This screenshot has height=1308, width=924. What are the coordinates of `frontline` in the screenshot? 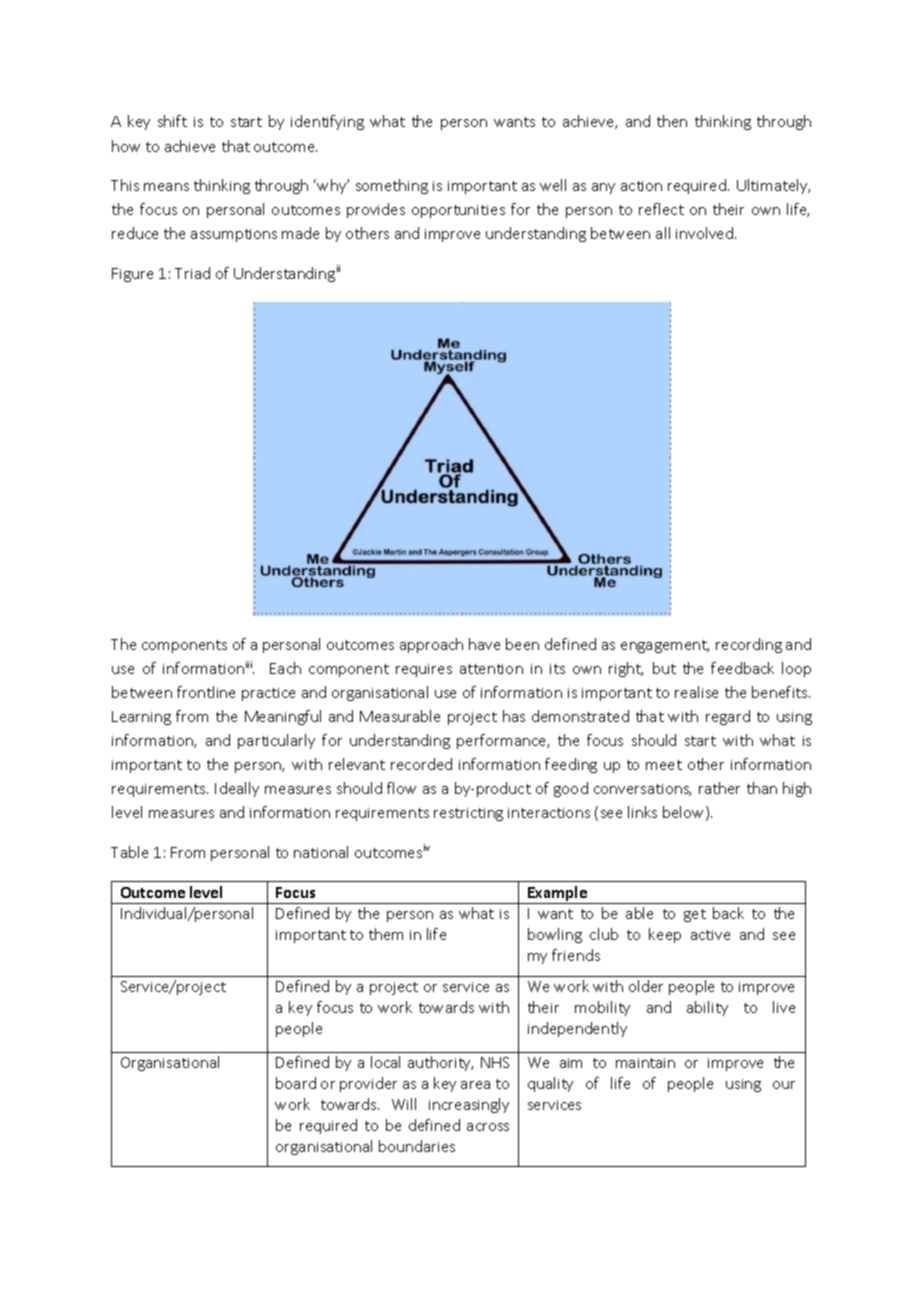 It's located at (206, 692).
